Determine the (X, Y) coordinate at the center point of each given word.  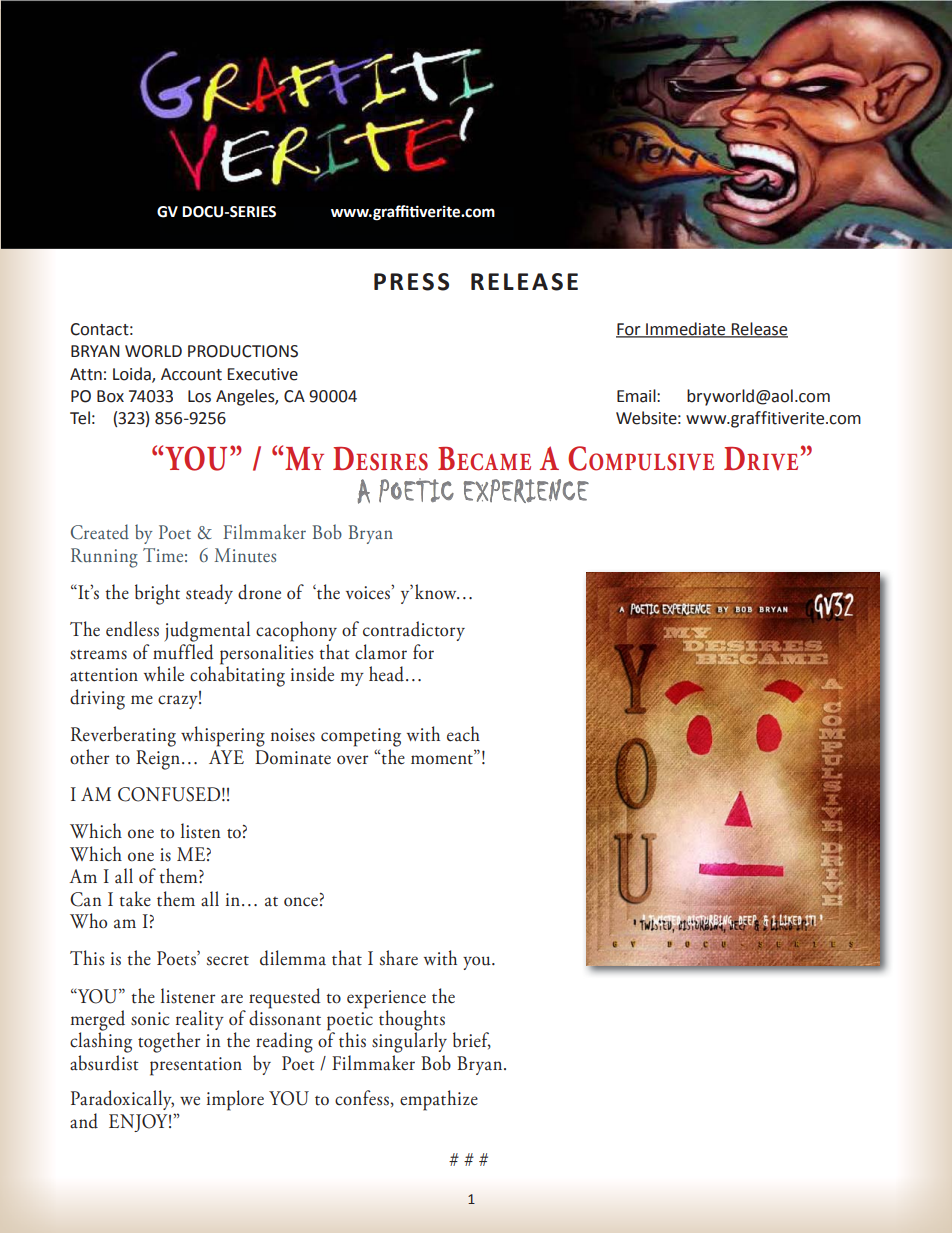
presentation (196, 1066)
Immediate (686, 329)
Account (191, 374)
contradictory (414, 631)
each (463, 734)
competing (361, 737)
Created (100, 532)
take (135, 899)
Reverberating (123, 736)
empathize (439, 1100)
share (399, 958)
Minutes (245, 555)
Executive (263, 374)
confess (362, 1098)
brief (472, 1040)
